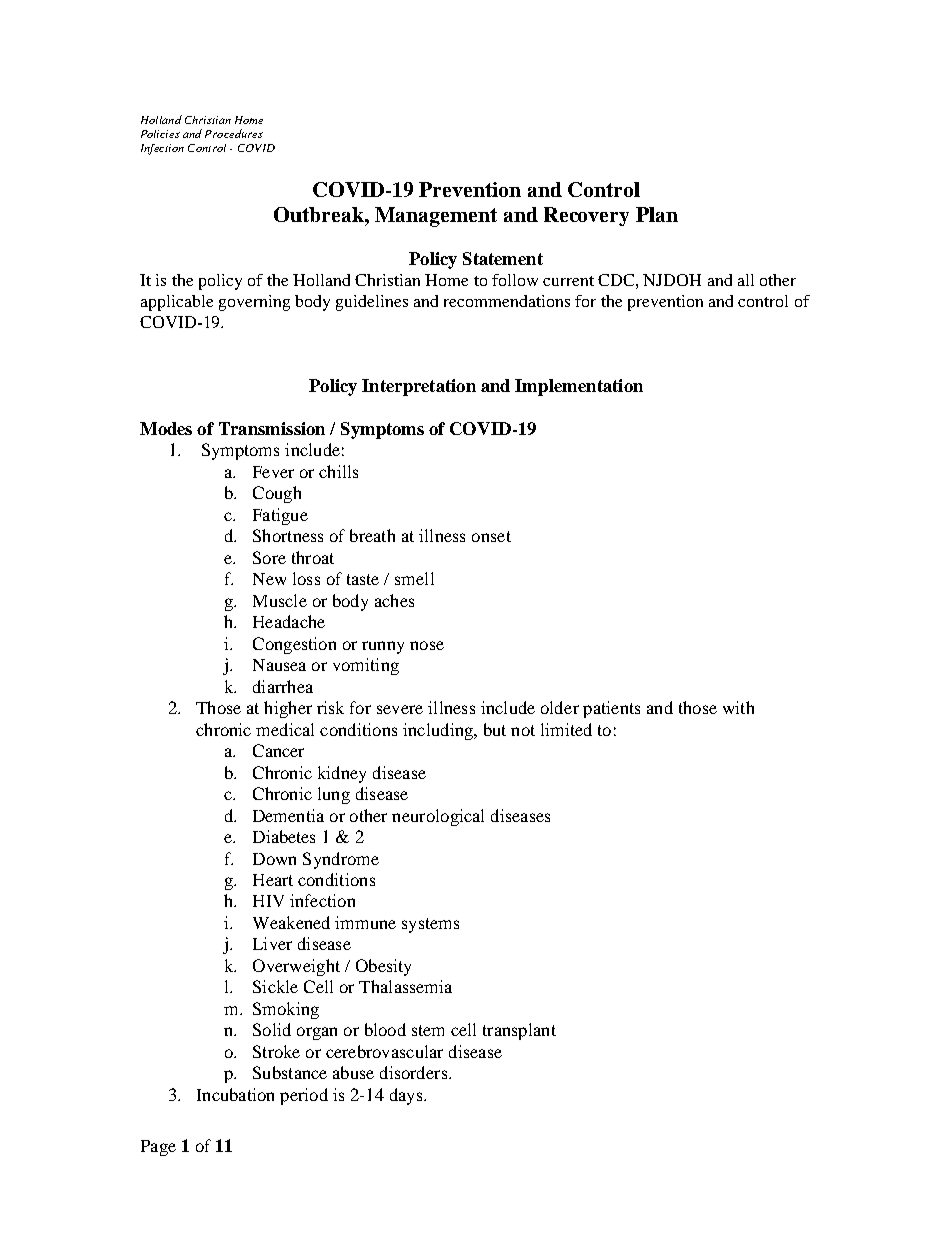 The image size is (952, 1233). What do you see at coordinates (234, 133) in the page?
I see `Procedures` at bounding box center [234, 133].
